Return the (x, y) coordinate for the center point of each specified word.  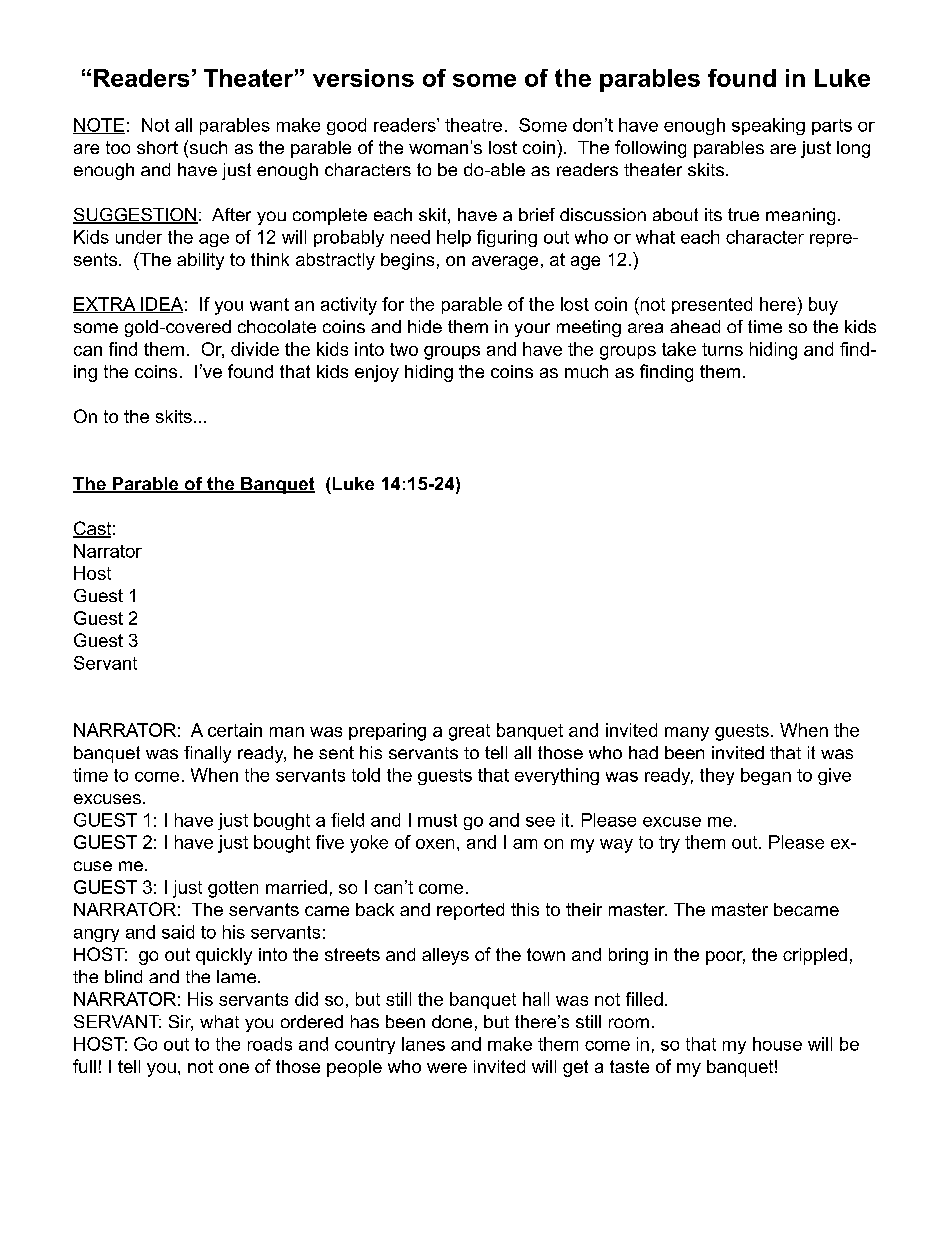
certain (235, 730)
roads (270, 1044)
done (452, 1021)
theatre (473, 125)
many (687, 734)
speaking (768, 126)
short (157, 147)
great (469, 732)
